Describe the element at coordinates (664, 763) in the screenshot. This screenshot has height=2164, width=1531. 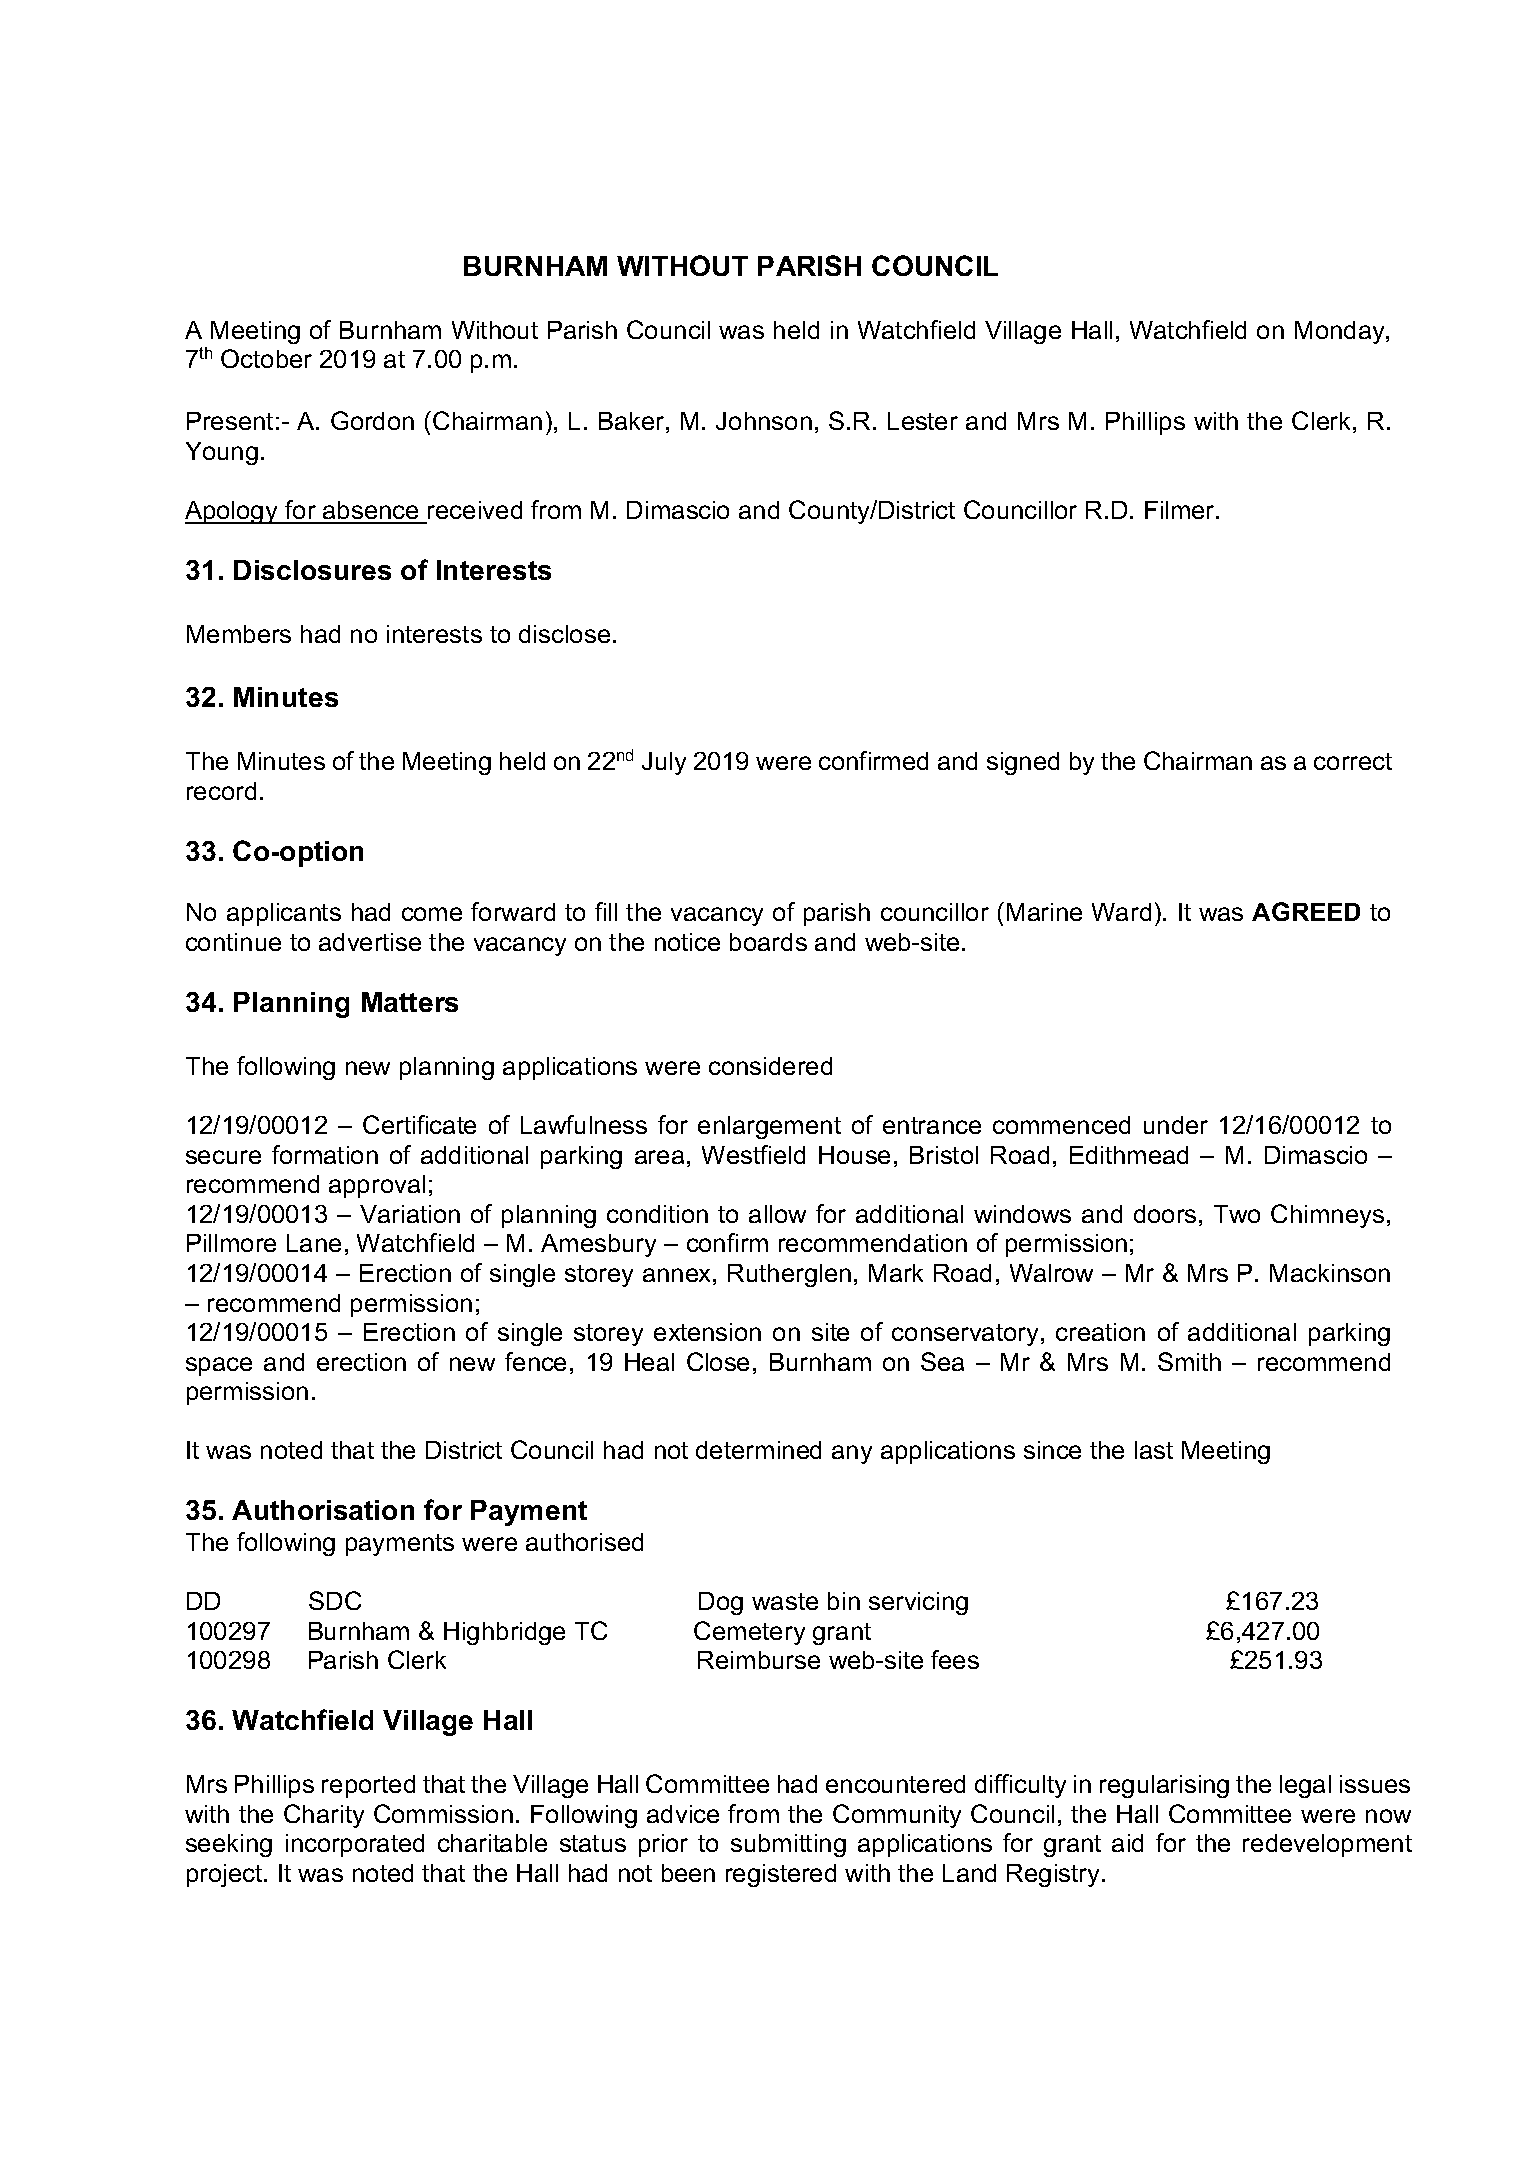
I see `July` at that location.
